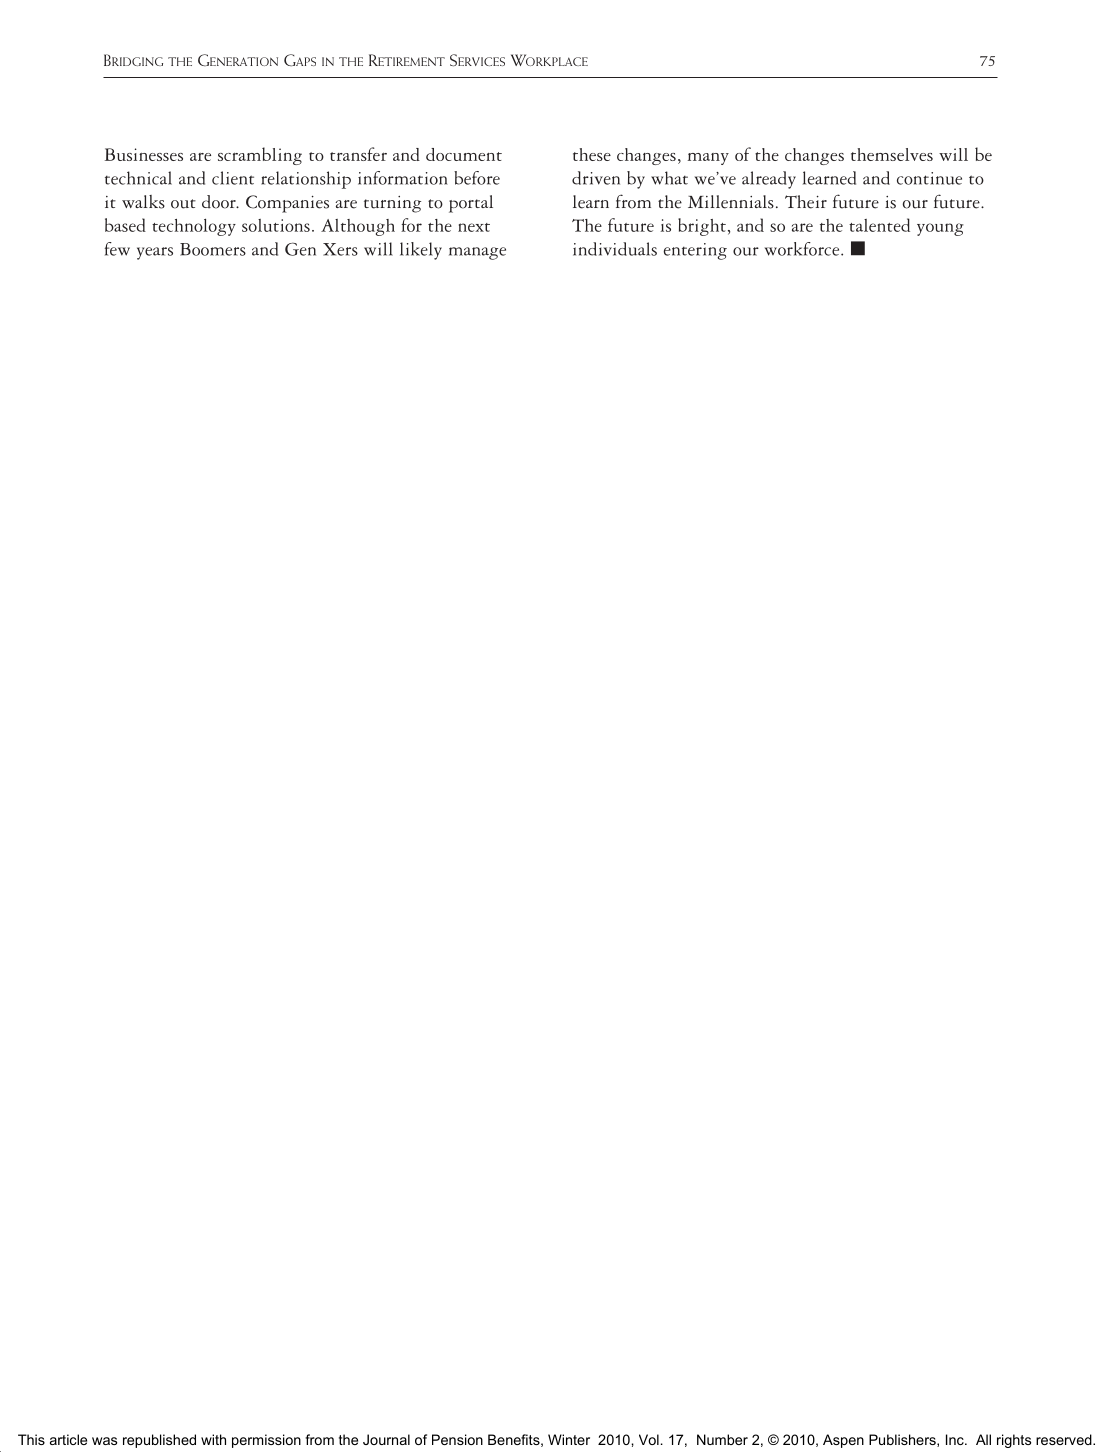  I want to click on with, so click(213, 1439).
